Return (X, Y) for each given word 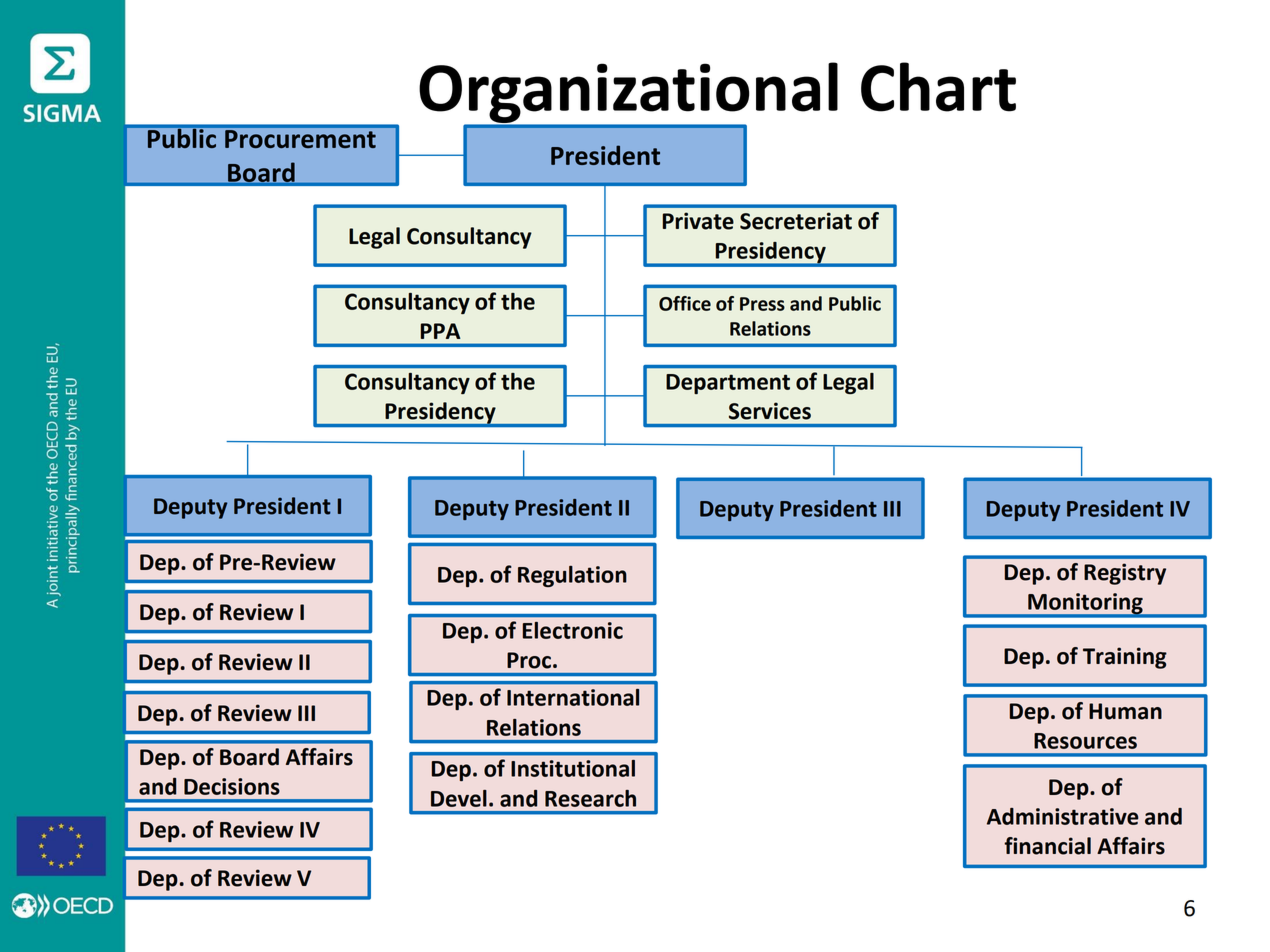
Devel (459, 798)
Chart (938, 87)
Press (762, 304)
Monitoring (1085, 605)
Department (728, 384)
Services (770, 411)
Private (698, 221)
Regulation (572, 576)
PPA (440, 331)
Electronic (573, 630)
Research (590, 798)
